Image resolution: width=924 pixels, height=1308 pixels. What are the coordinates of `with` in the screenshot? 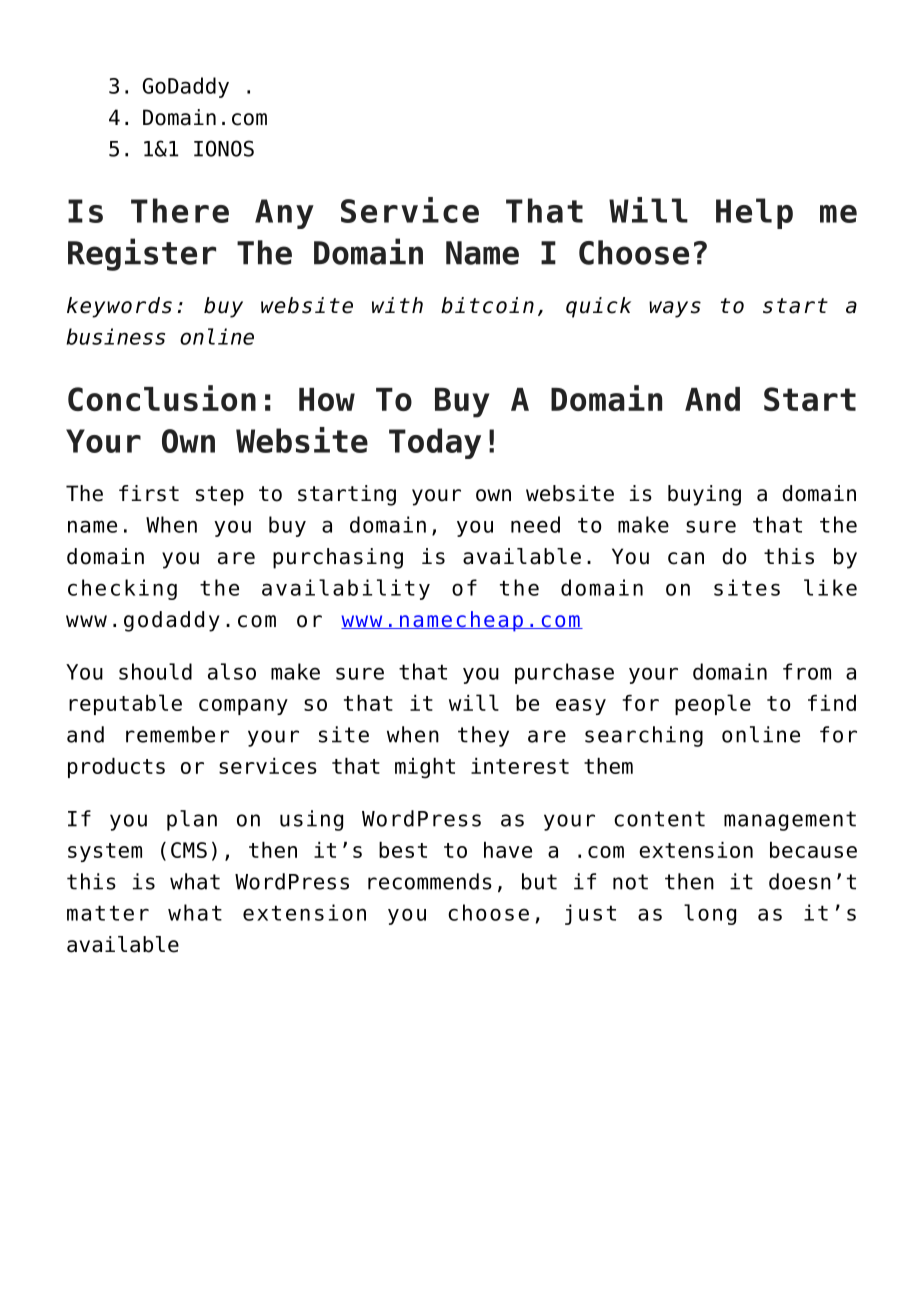 It's located at (397, 305).
